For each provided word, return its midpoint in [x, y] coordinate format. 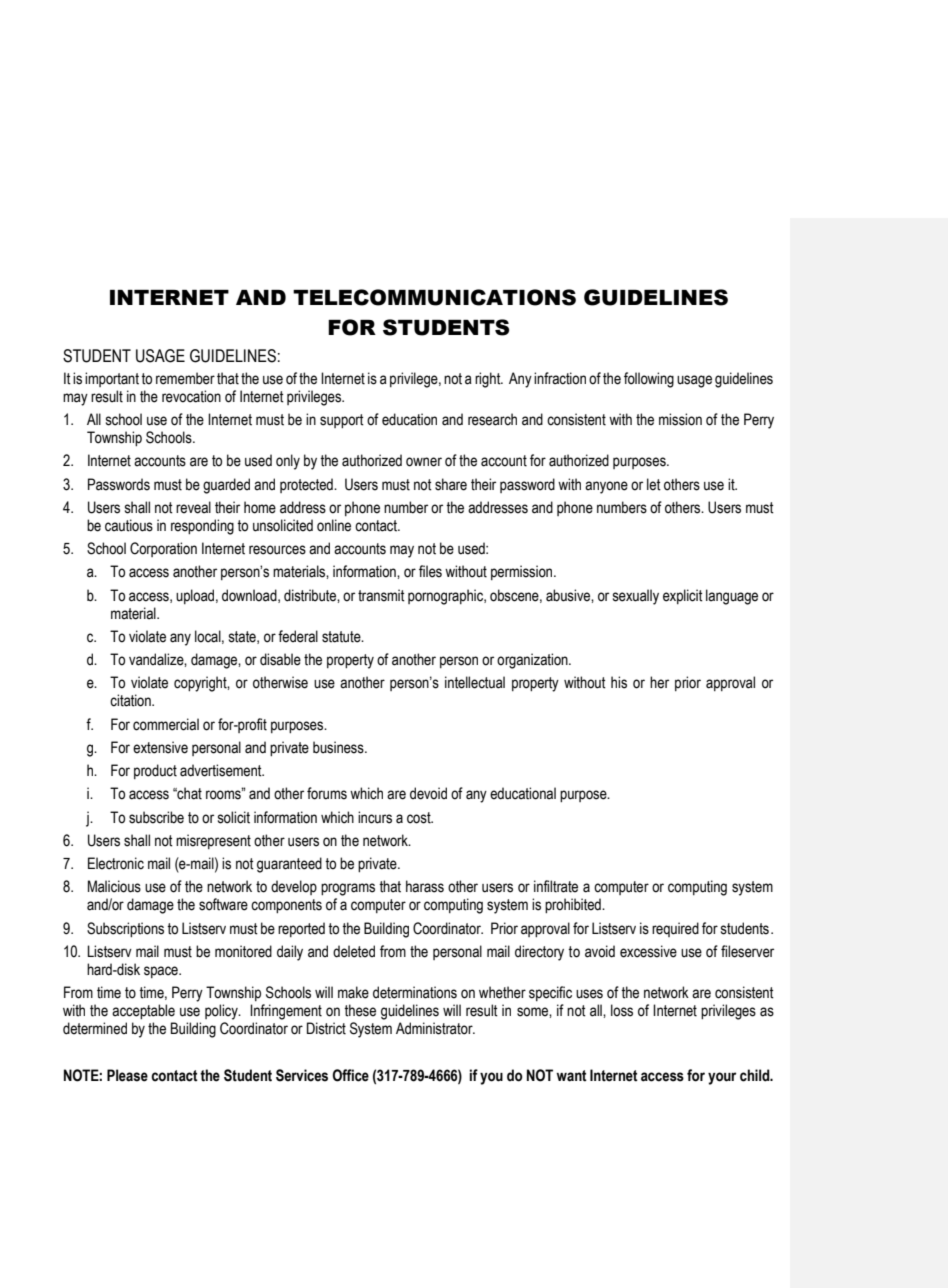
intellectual [475, 682]
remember [185, 378]
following [649, 380]
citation [131, 700]
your [722, 1078]
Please [127, 1075]
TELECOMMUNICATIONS [434, 297]
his [619, 682]
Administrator [435, 1028]
